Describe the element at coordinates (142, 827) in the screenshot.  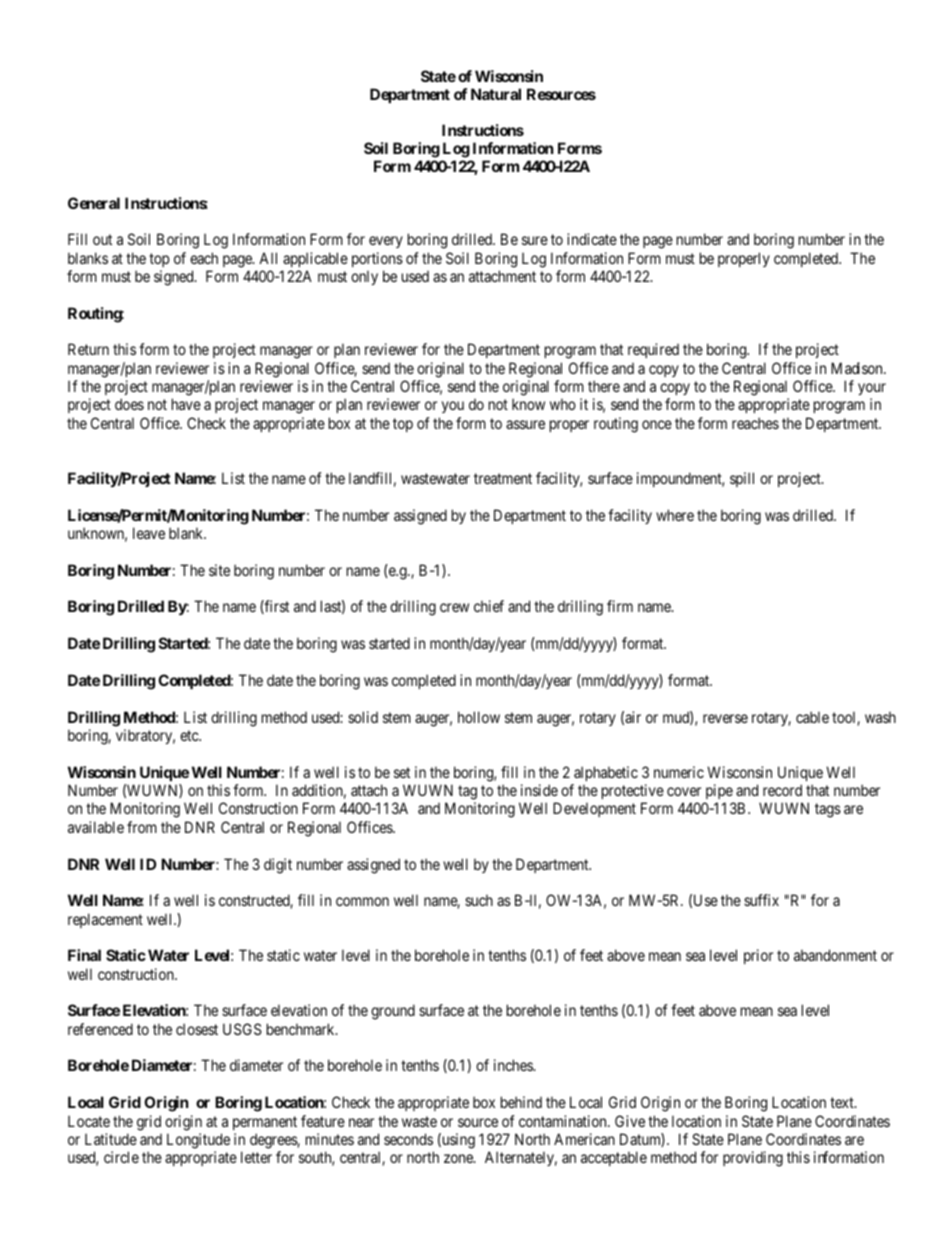
I see `from` at that location.
